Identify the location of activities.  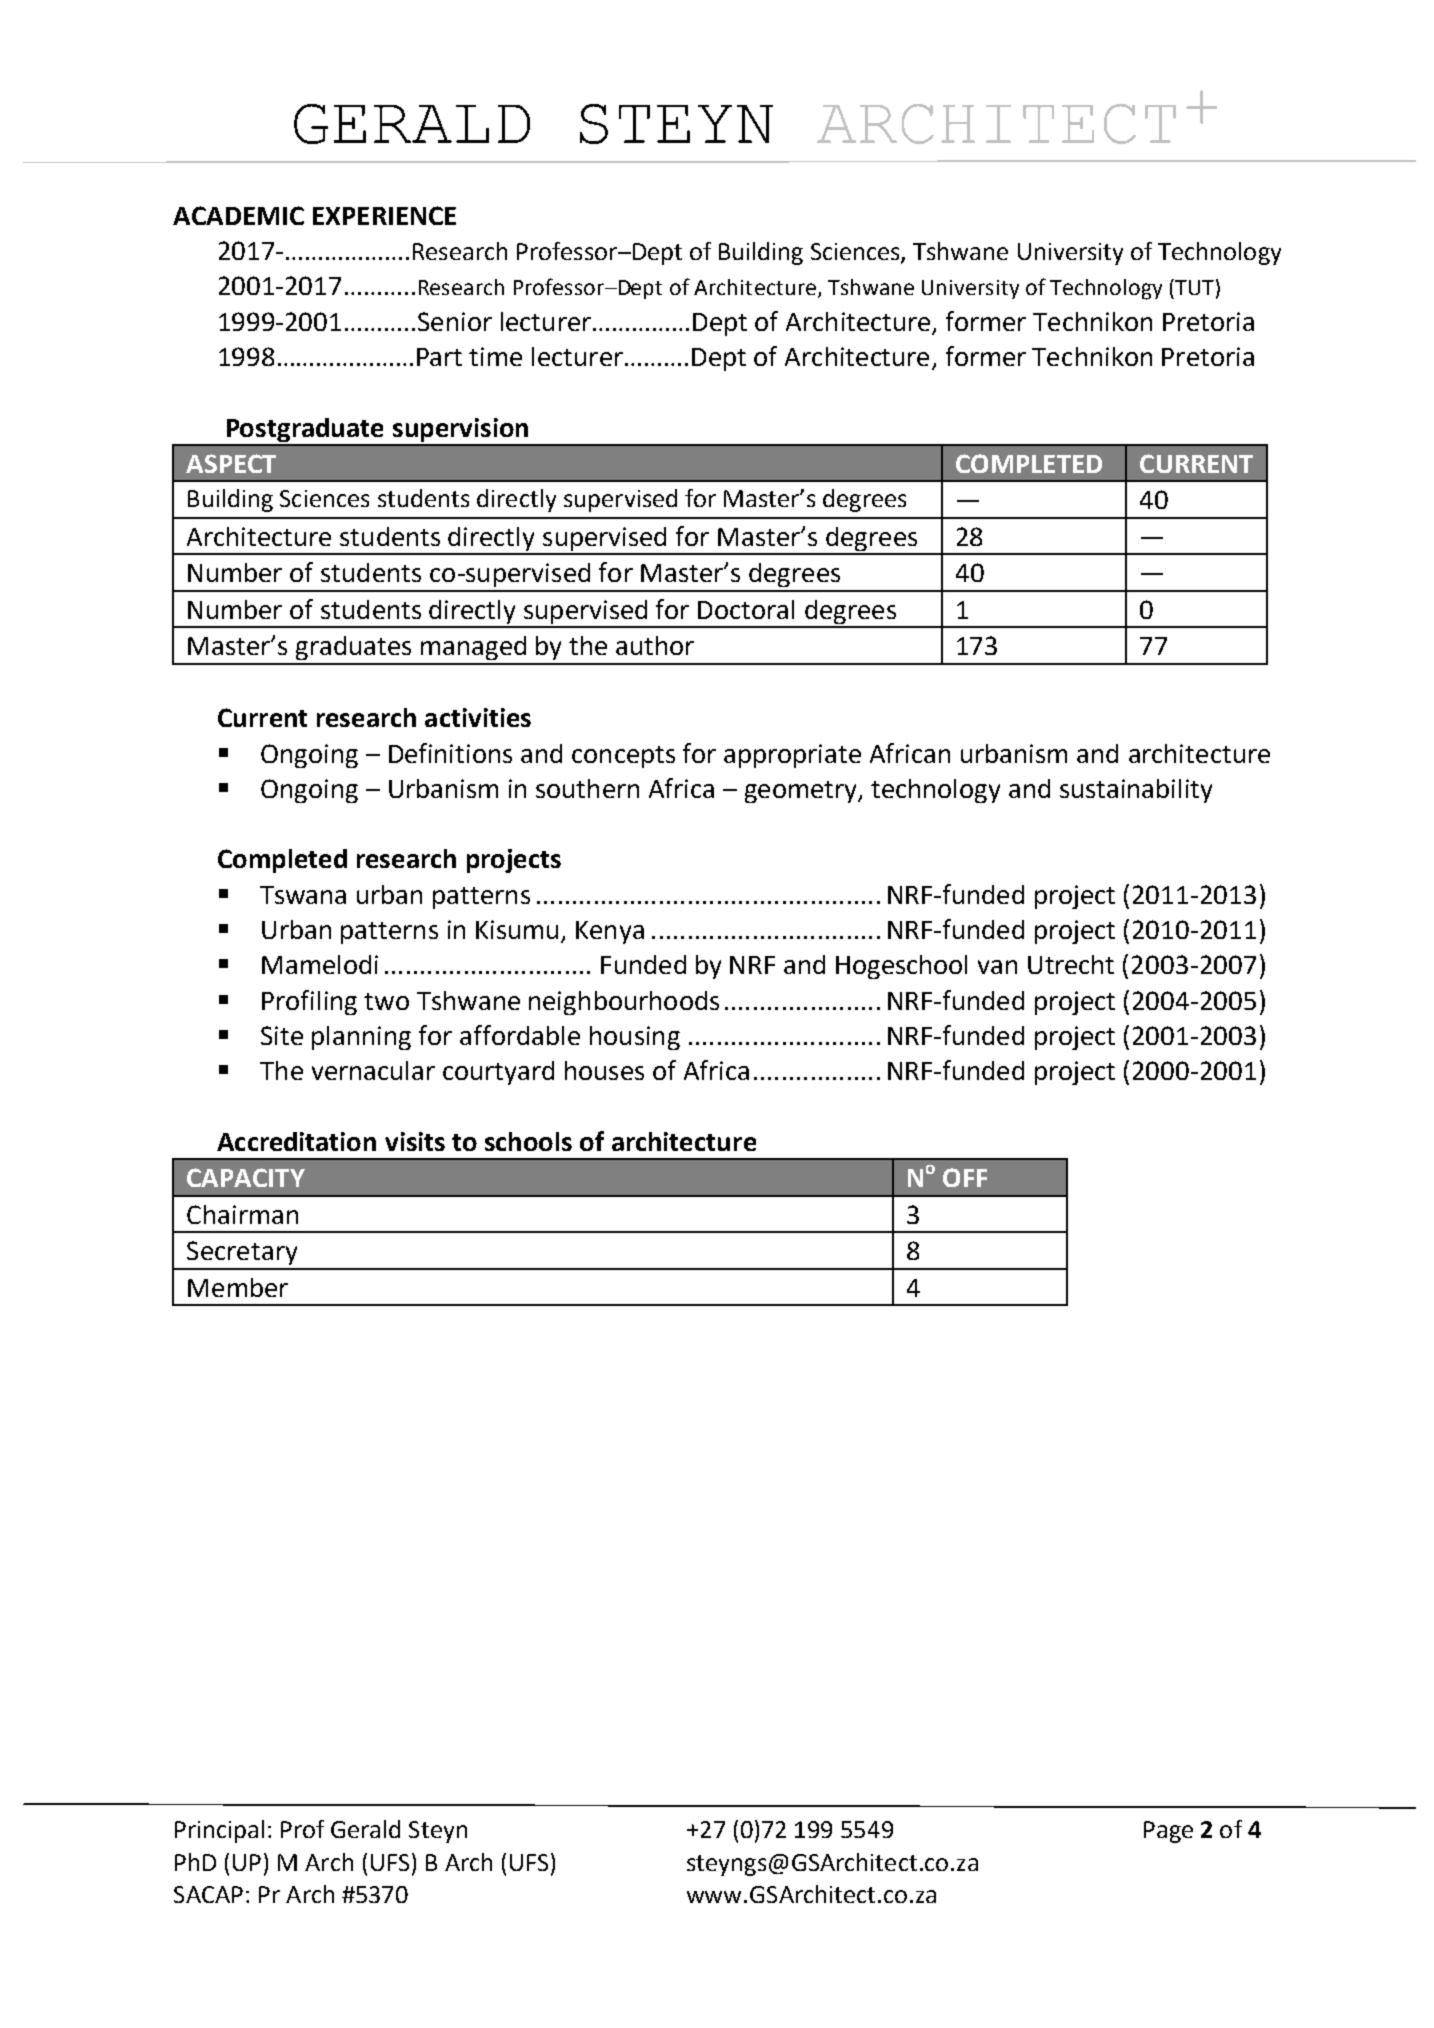
(478, 717).
